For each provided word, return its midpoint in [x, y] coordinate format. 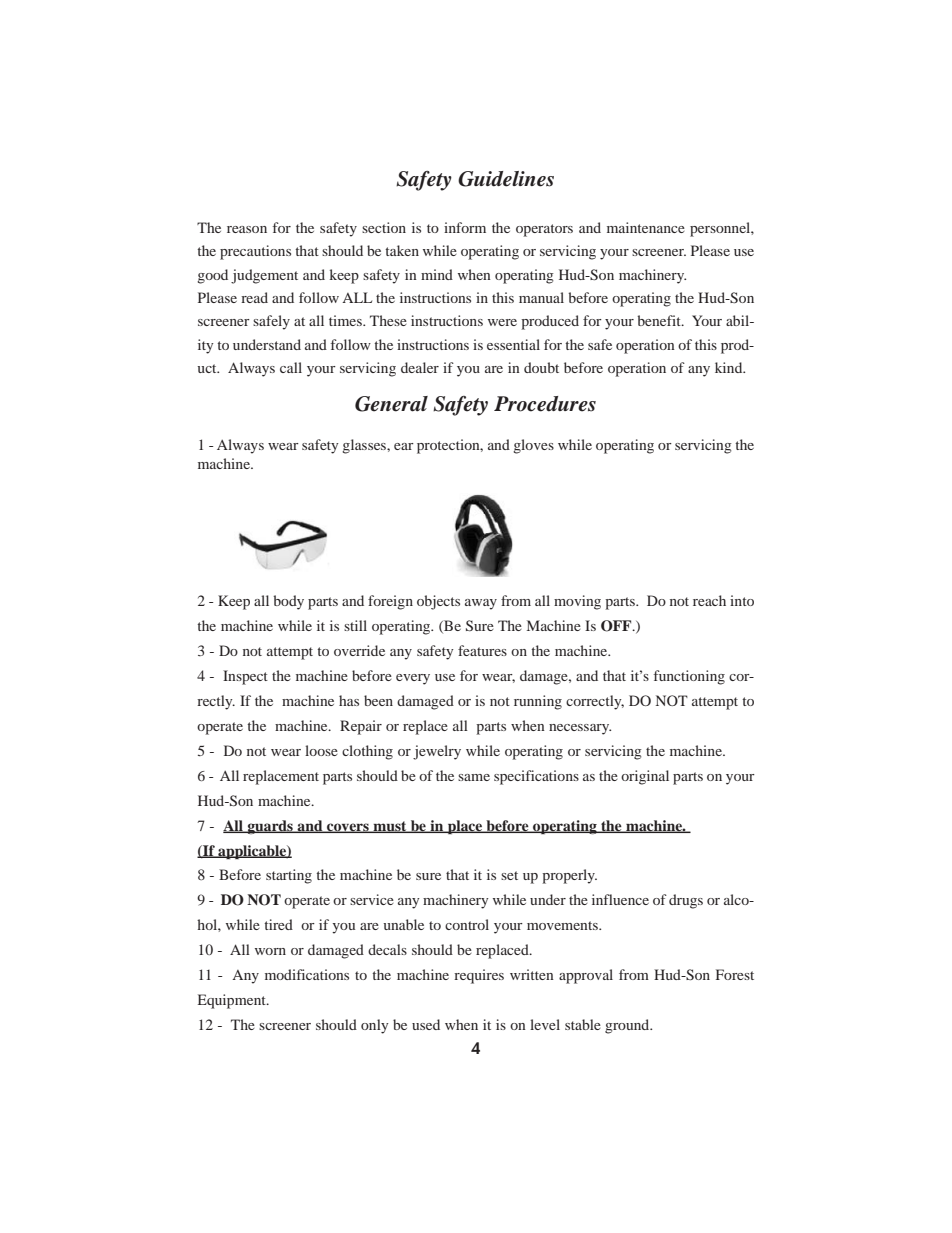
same [474, 777]
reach [709, 600]
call [291, 367]
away [481, 604]
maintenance [646, 227]
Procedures [545, 404]
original [645, 777]
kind [730, 367]
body [288, 602]
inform [465, 227]
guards [270, 827]
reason [247, 229]
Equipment [233, 1001]
